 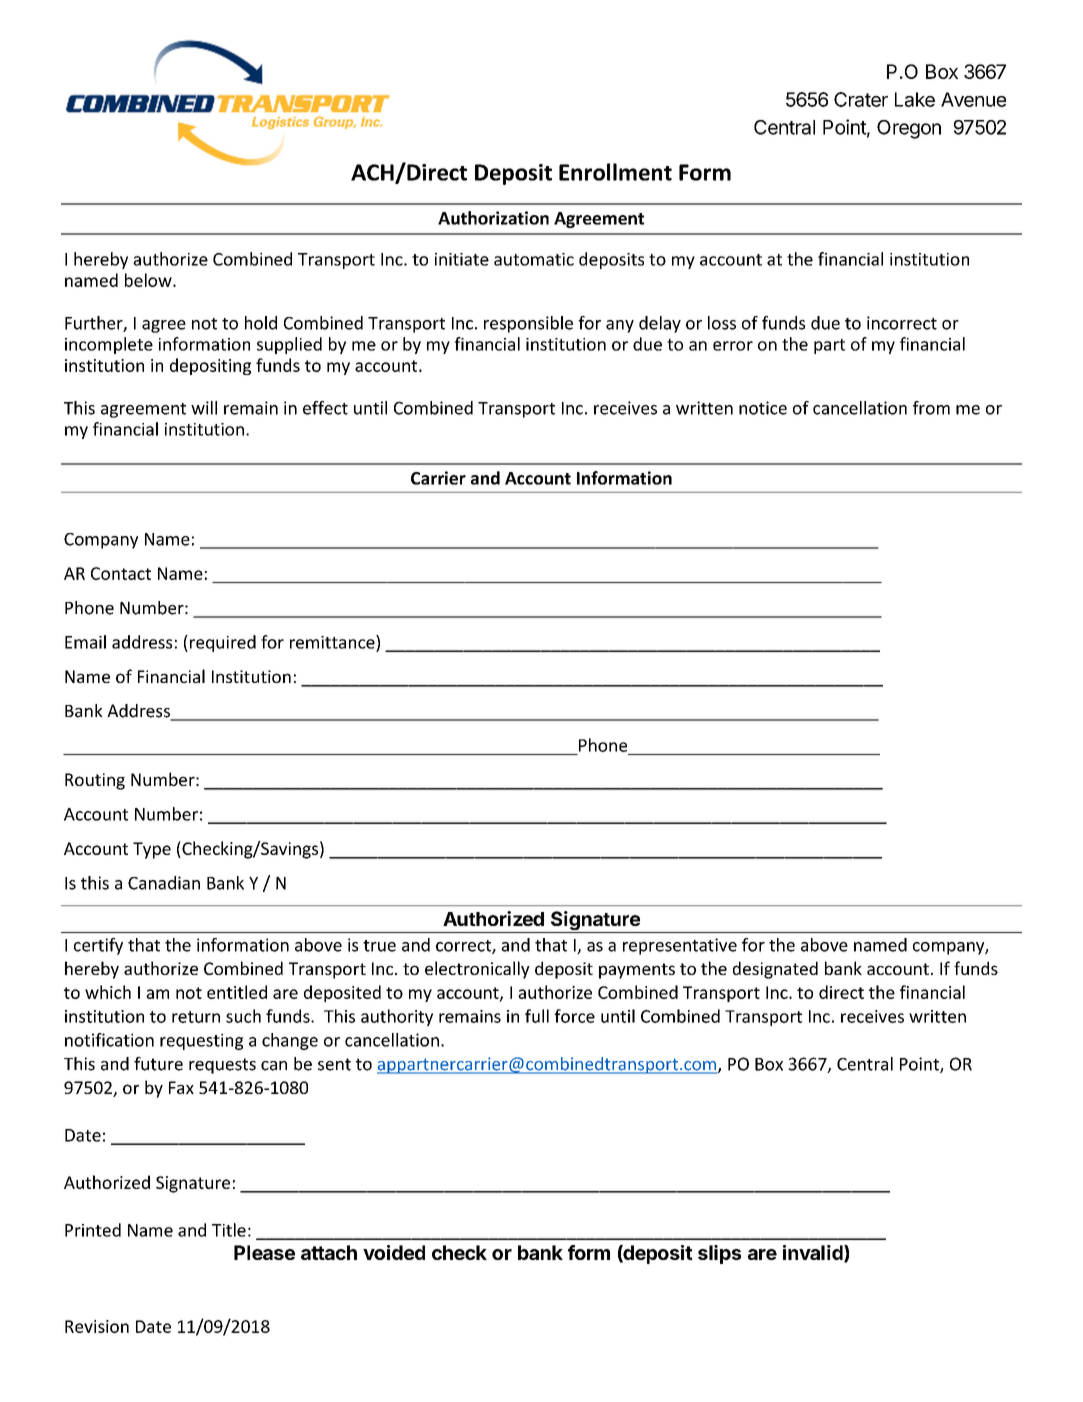 What do you see at coordinates (814, 1254) in the document?
I see `invalid` at bounding box center [814, 1254].
